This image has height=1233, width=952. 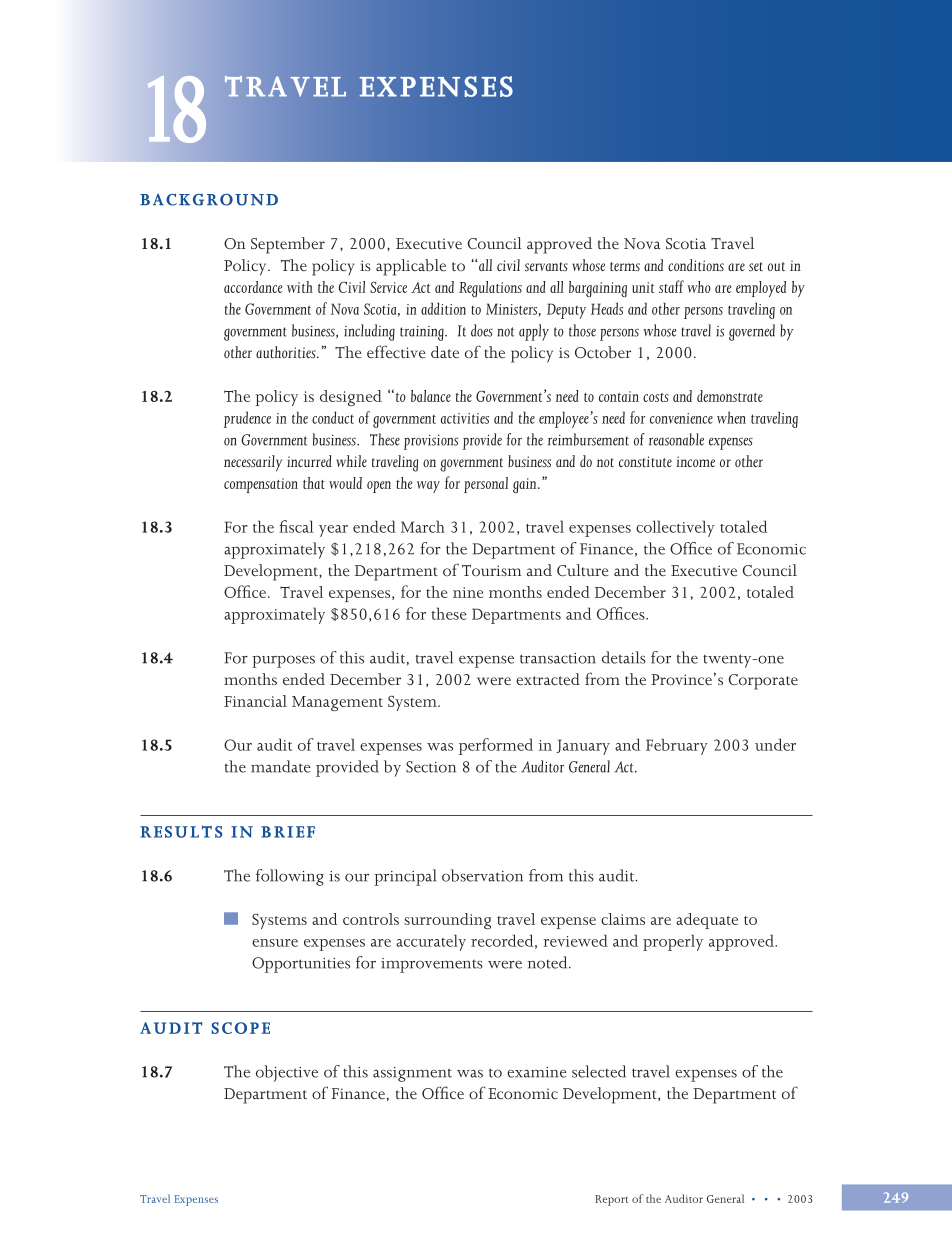 What do you see at coordinates (491, 570) in the image?
I see `Tourism` at bounding box center [491, 570].
